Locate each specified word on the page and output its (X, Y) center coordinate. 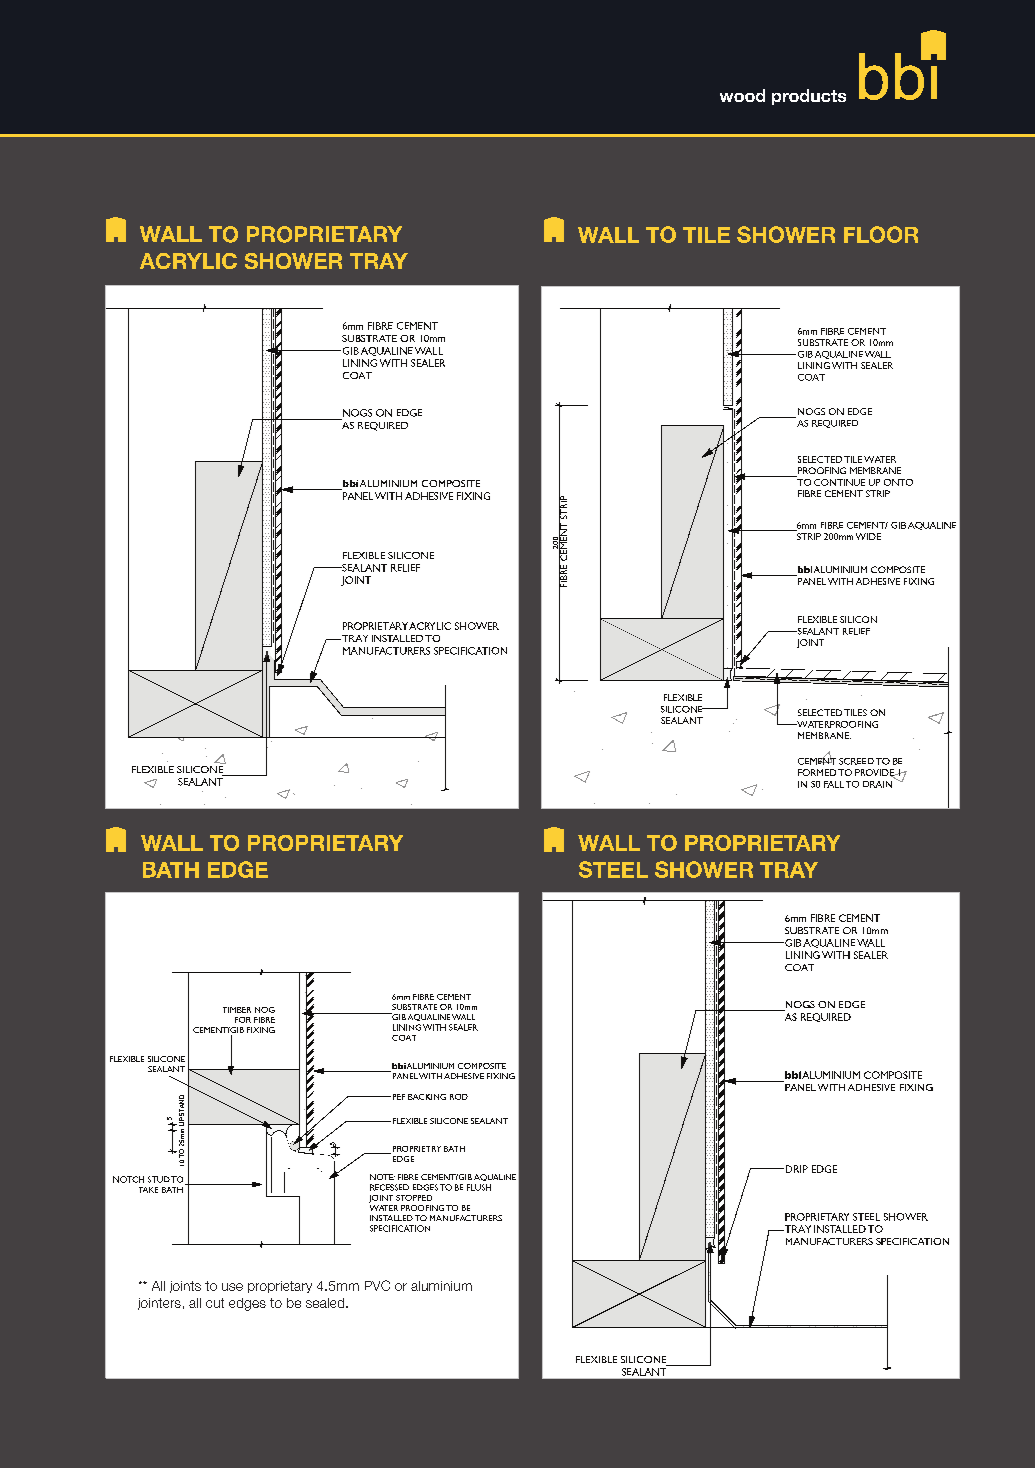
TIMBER (237, 1010)
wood (742, 95)
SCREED (856, 761)
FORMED (817, 772)
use (232, 1287)
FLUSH (479, 1187)
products (809, 97)
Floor (881, 234)
